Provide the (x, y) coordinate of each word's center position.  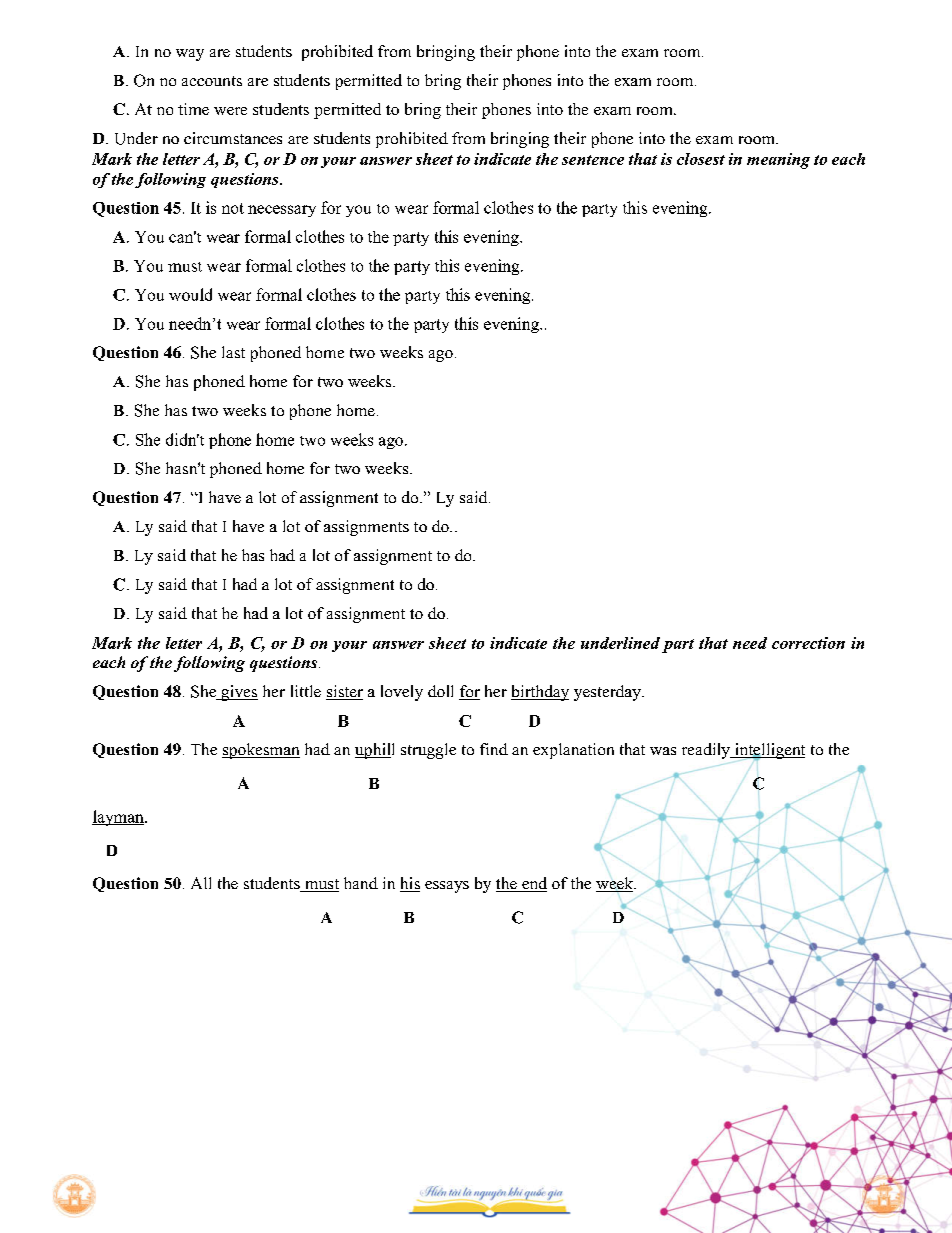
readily (707, 751)
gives (238, 693)
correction (808, 643)
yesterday (608, 693)
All (201, 883)
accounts (212, 81)
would (190, 294)
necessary (282, 211)
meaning (778, 161)
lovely (402, 693)
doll (440, 691)
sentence (593, 160)
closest (701, 159)
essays (447, 887)
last (233, 352)
